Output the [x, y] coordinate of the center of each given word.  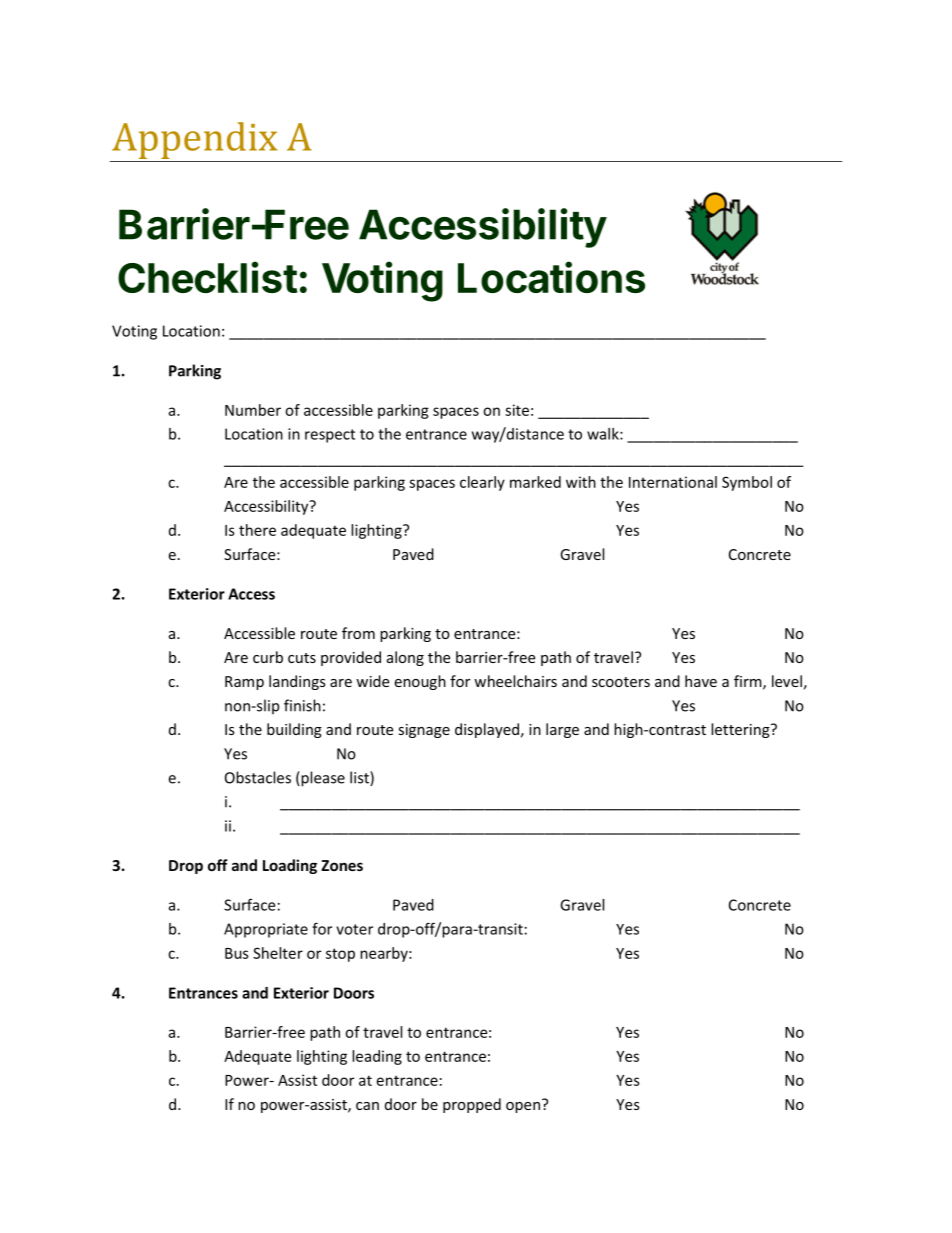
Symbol [747, 483]
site [517, 410]
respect [330, 436]
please [322, 779]
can [367, 1106]
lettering [741, 730]
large [562, 730]
